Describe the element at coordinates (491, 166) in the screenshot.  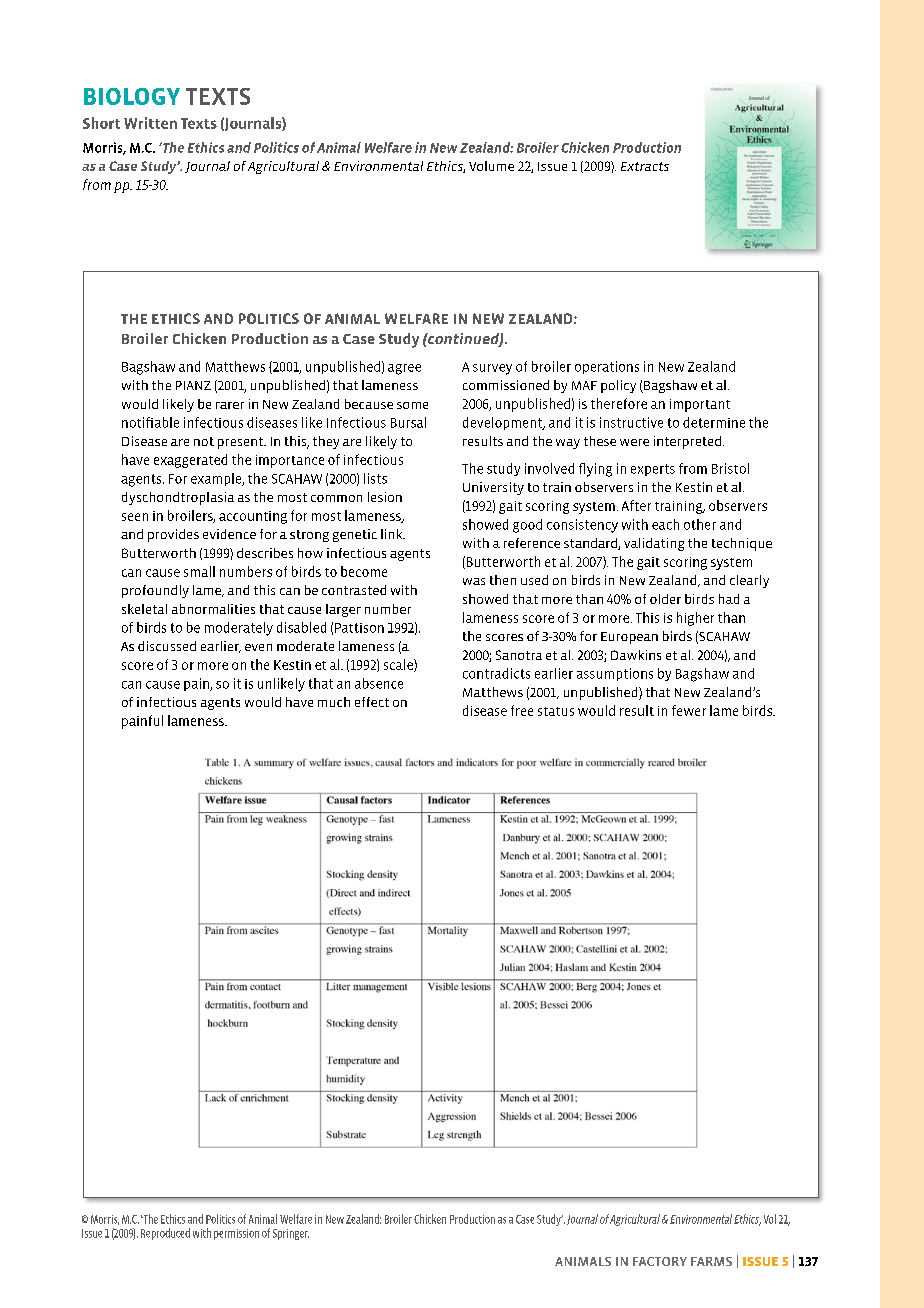
I see `Volume` at that location.
